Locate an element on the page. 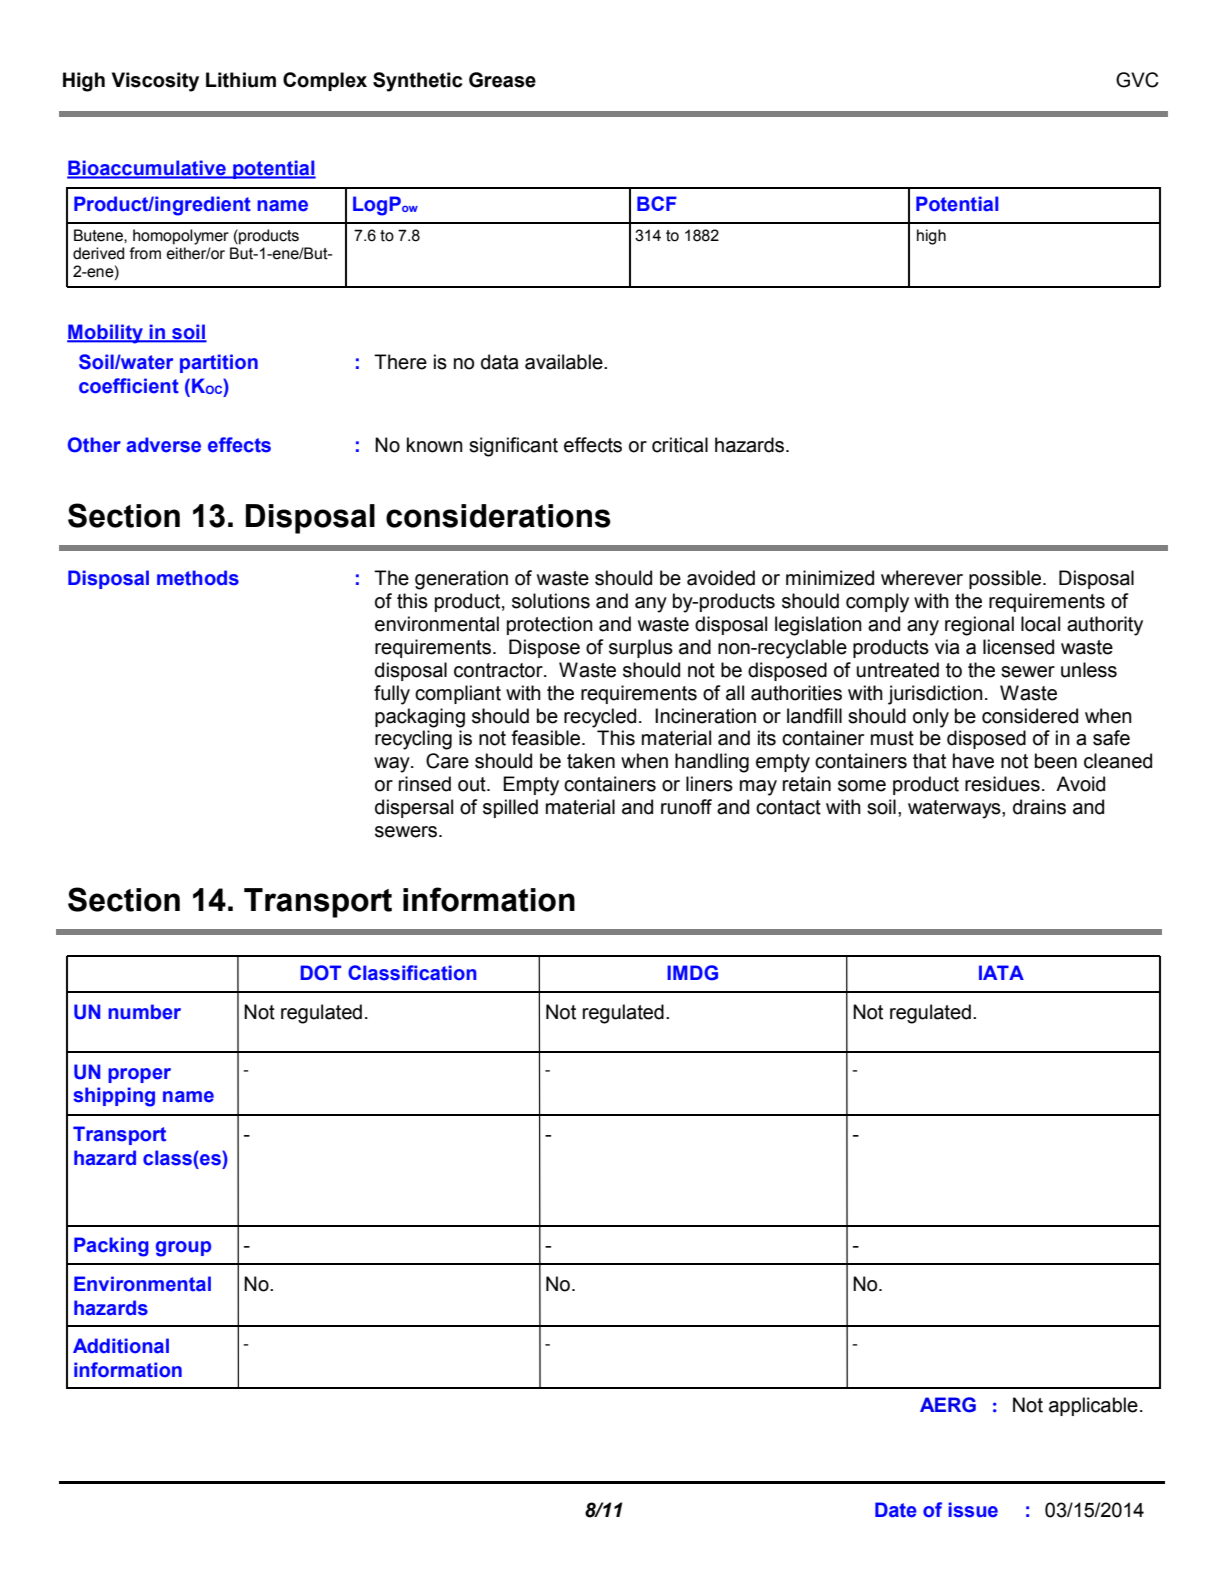 The image size is (1228, 1589). taken is located at coordinates (591, 761).
